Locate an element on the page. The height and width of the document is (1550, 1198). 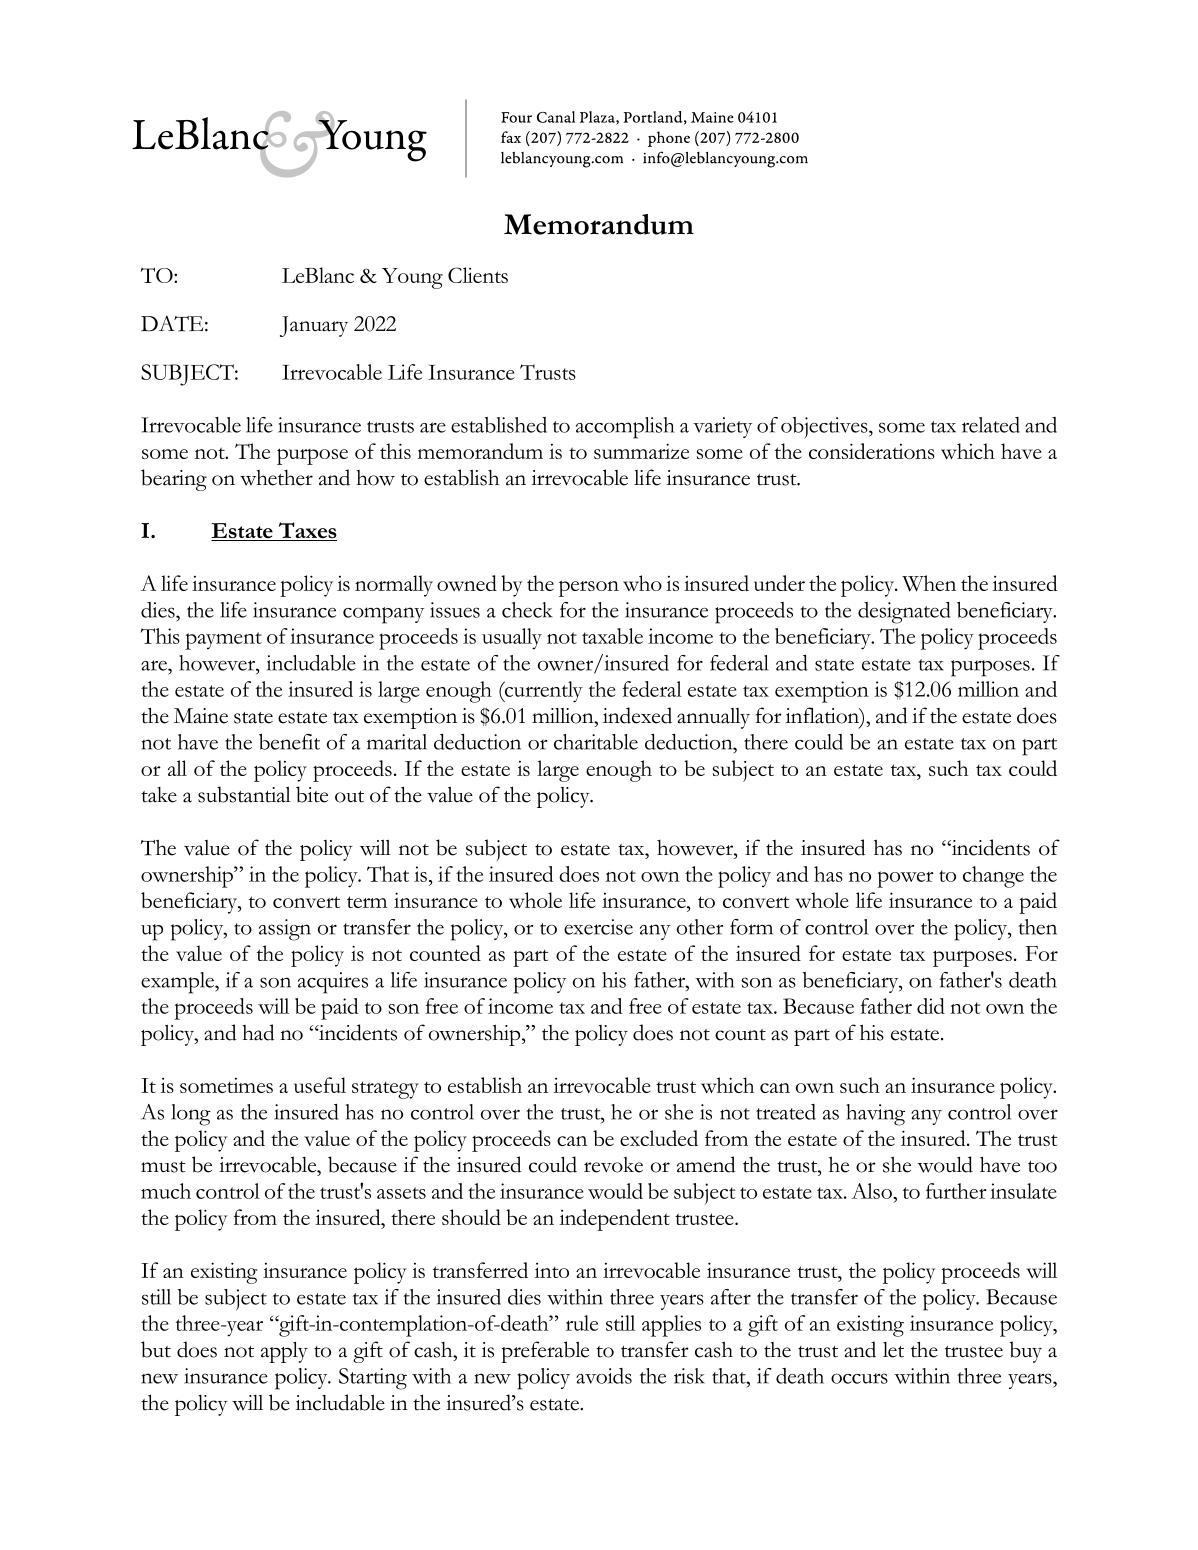
January is located at coordinates (314, 326).
